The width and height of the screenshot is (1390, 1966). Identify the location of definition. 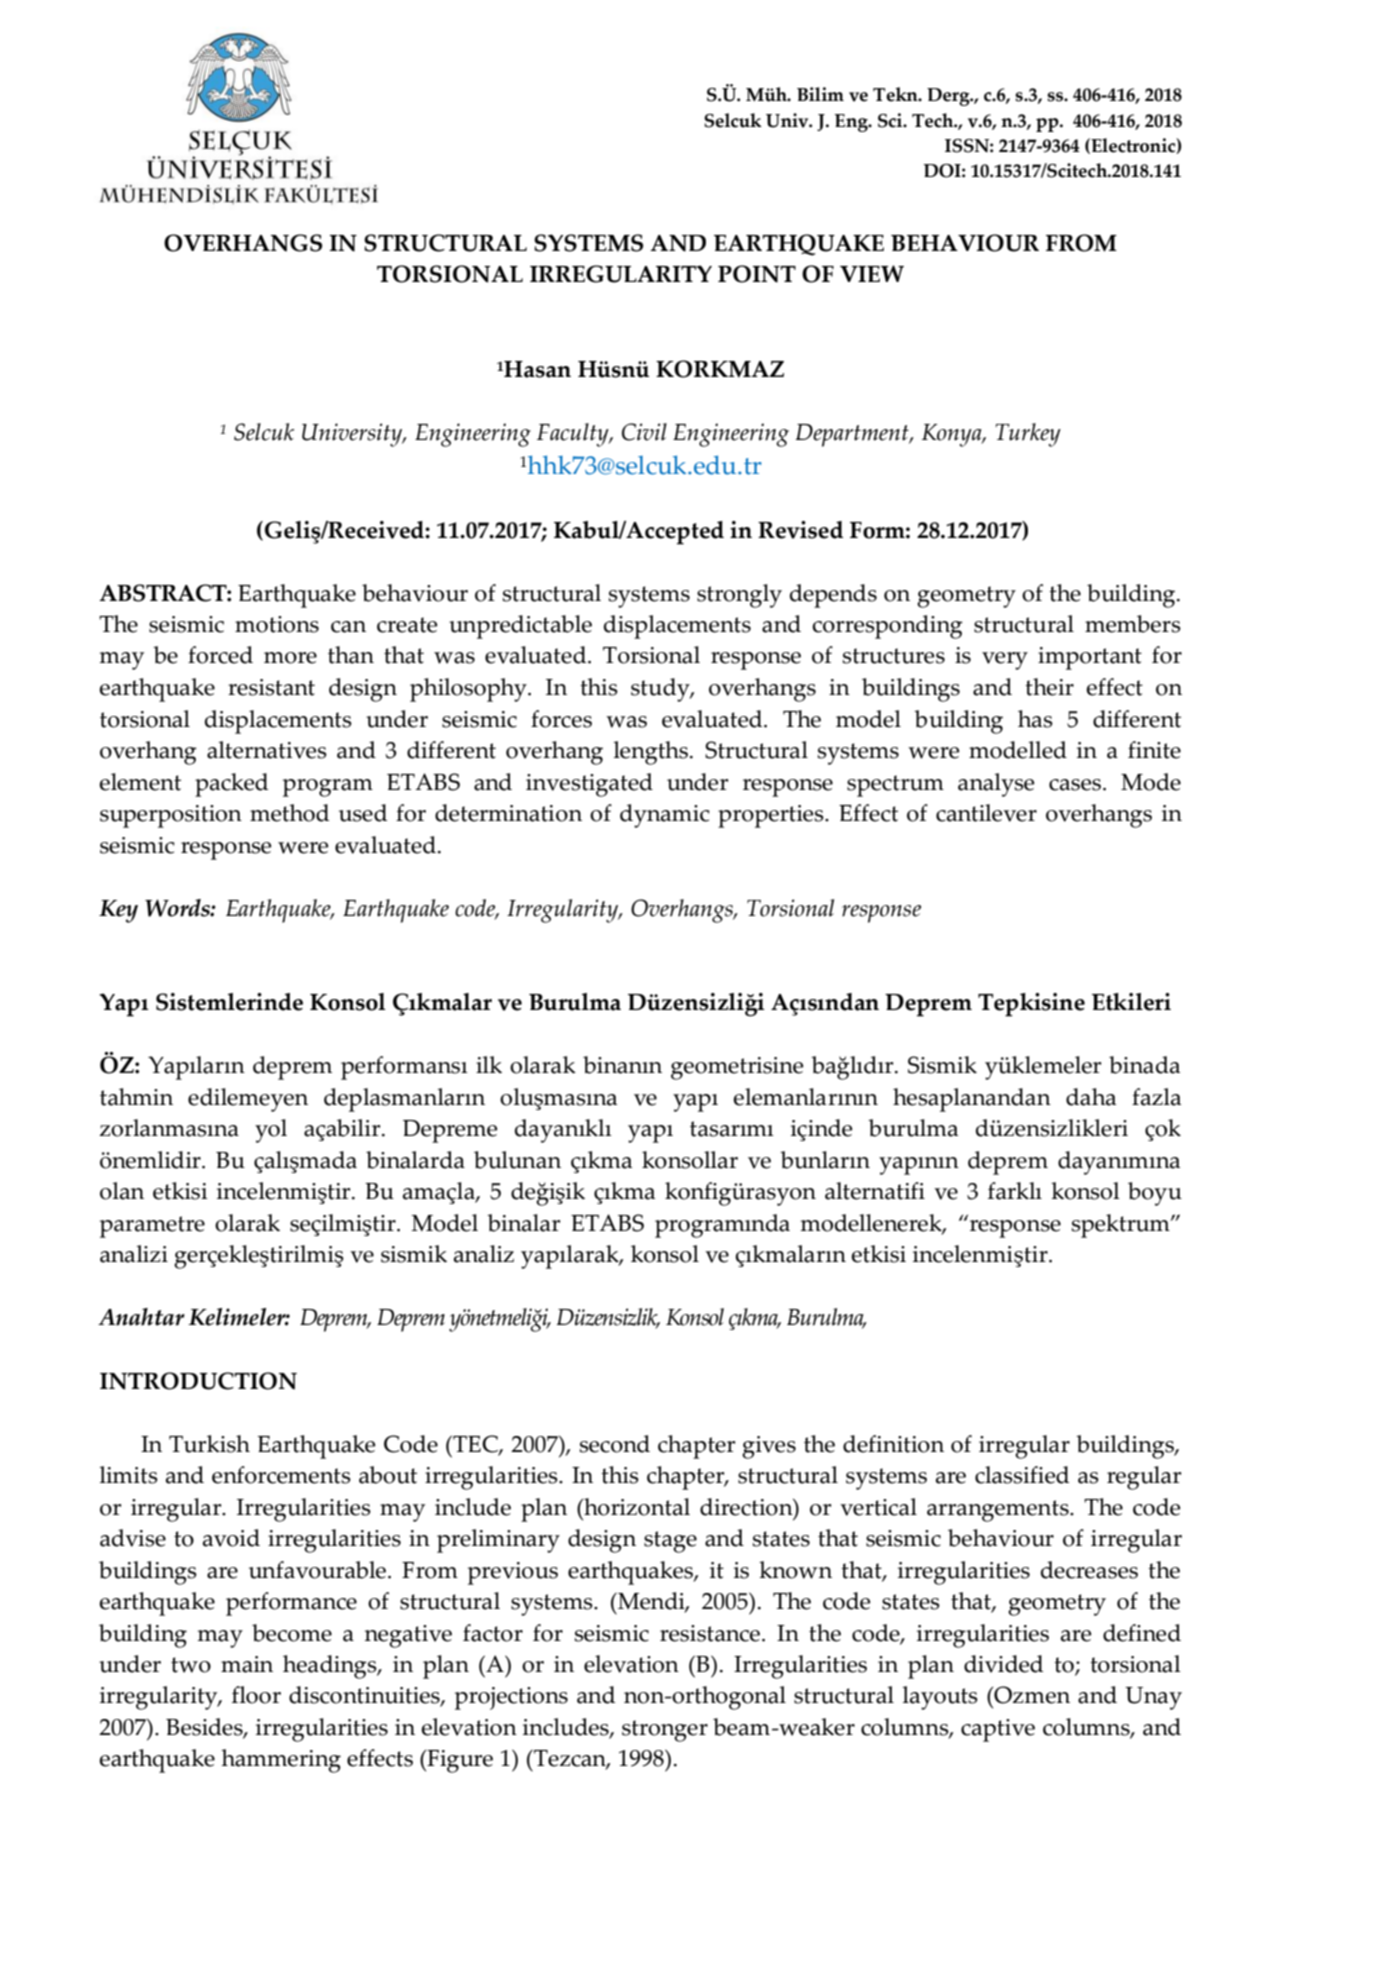
(893, 1444).
